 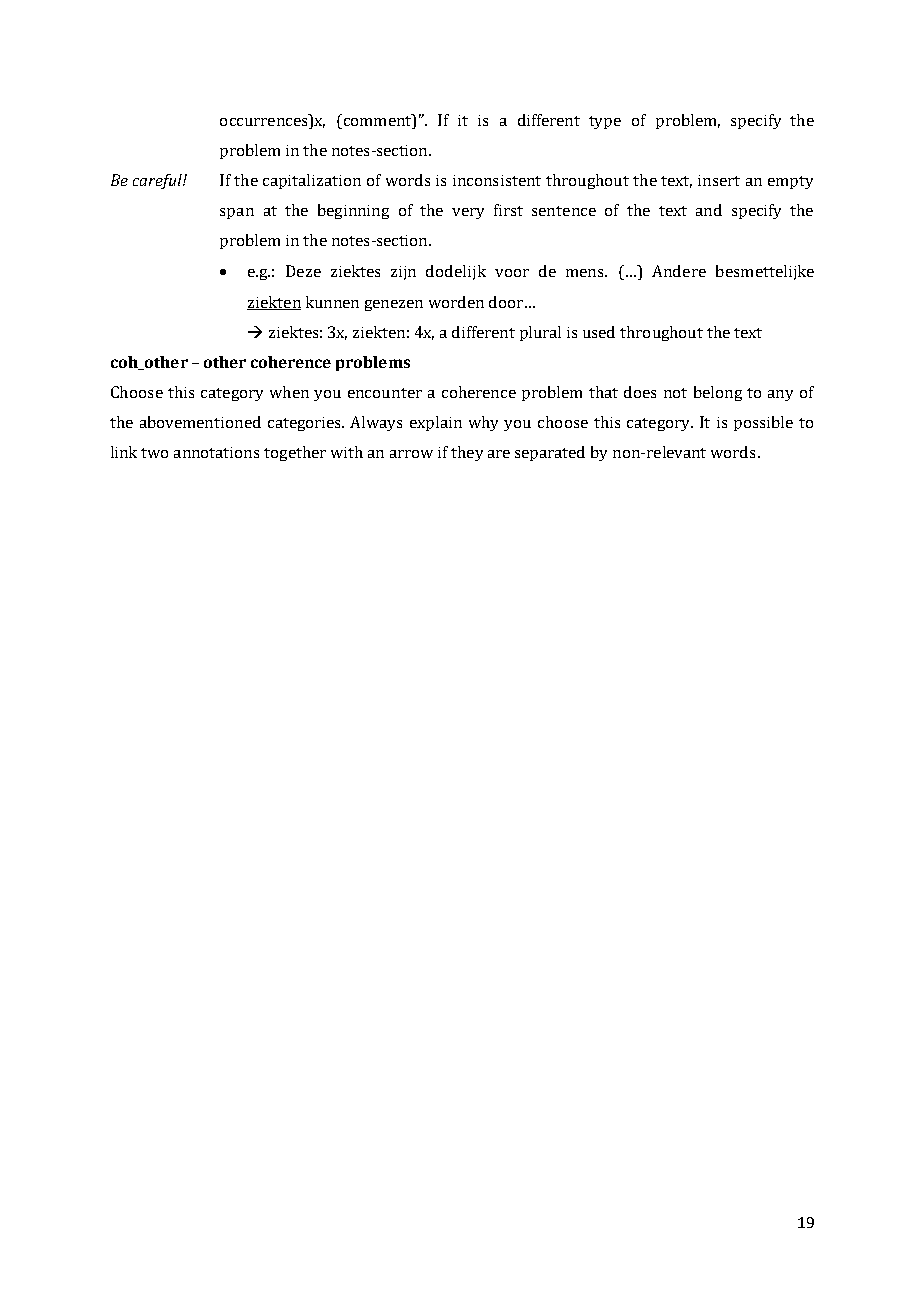 What do you see at coordinates (719, 180) in the document?
I see `insert` at bounding box center [719, 180].
